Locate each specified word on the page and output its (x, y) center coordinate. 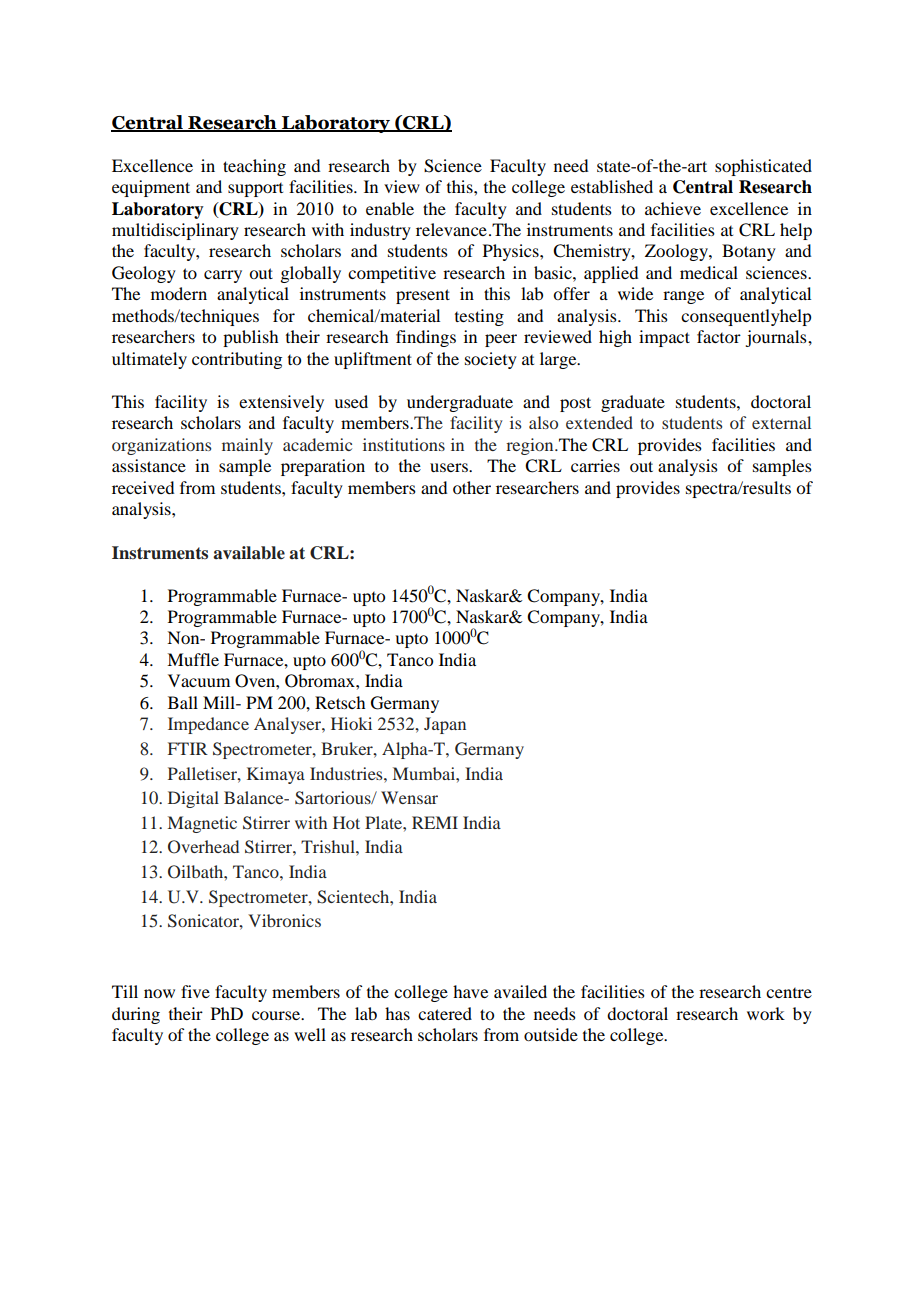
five (195, 991)
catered (445, 1013)
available (249, 553)
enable (390, 208)
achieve (673, 208)
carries (595, 465)
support (255, 190)
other (472, 487)
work (766, 1013)
